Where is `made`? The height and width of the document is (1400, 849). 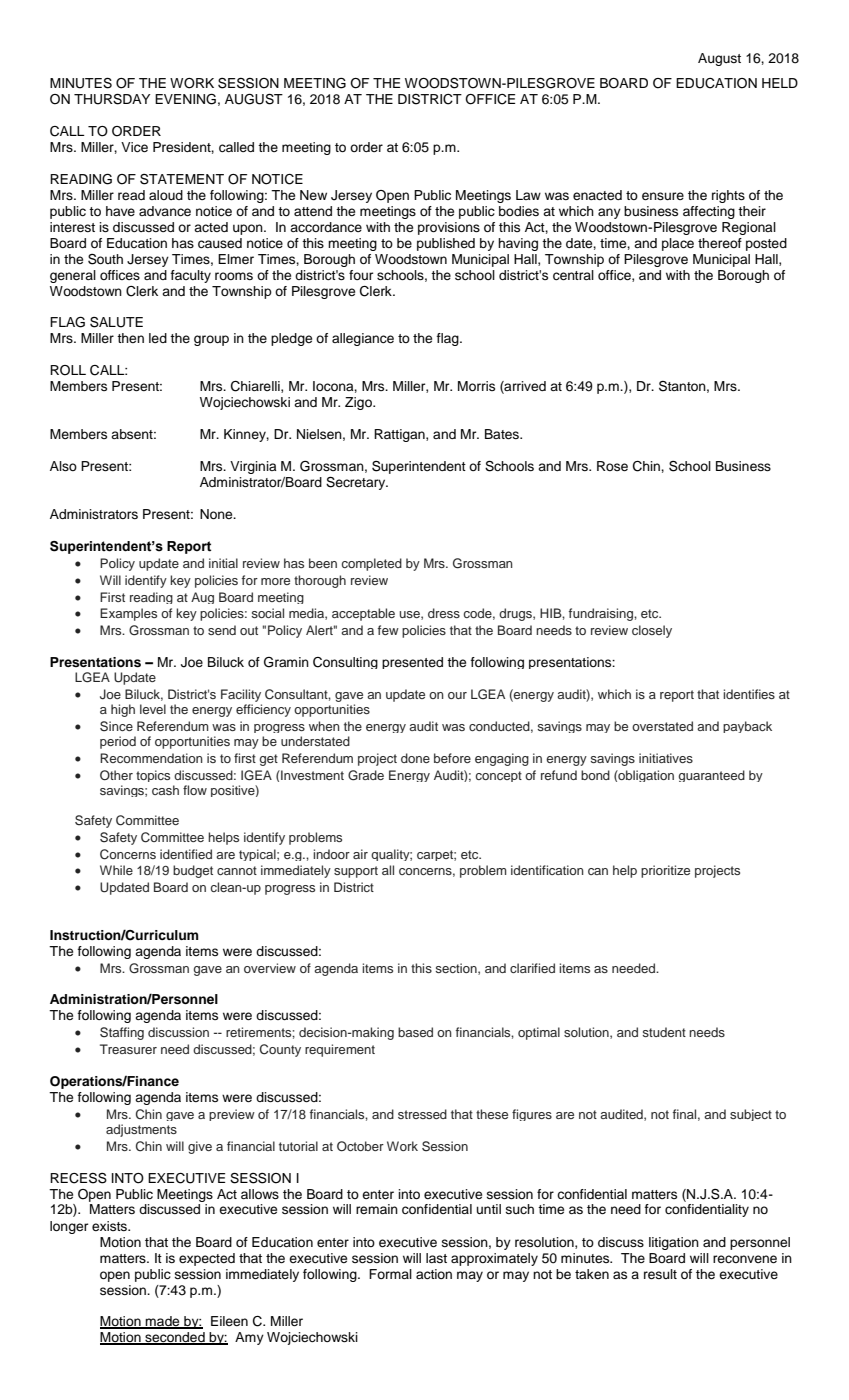
made is located at coordinates (163, 1322).
